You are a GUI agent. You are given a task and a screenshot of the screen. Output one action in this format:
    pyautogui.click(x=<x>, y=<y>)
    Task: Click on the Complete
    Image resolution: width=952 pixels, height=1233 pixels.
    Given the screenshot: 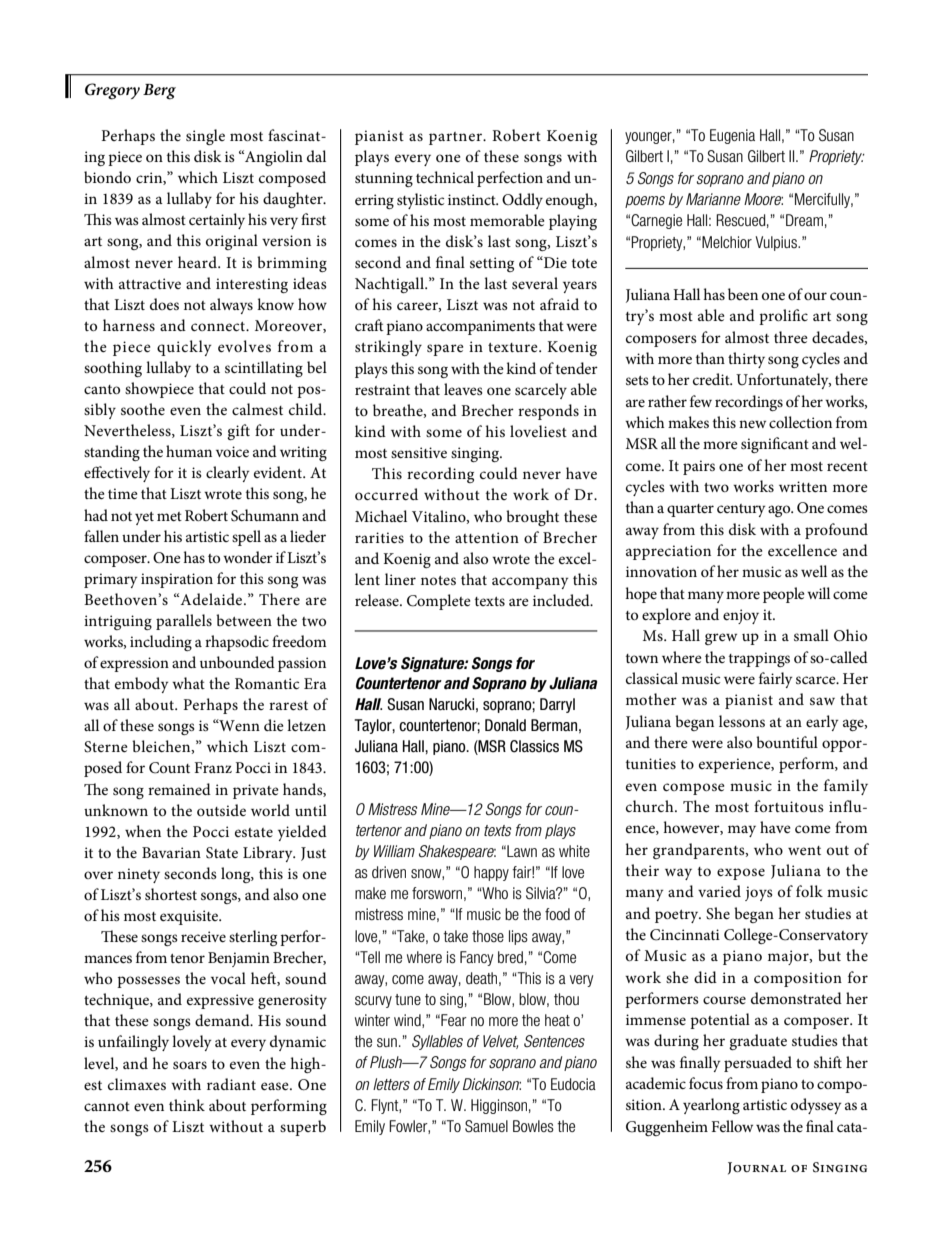 What is the action you would take?
    pyautogui.click(x=439, y=602)
